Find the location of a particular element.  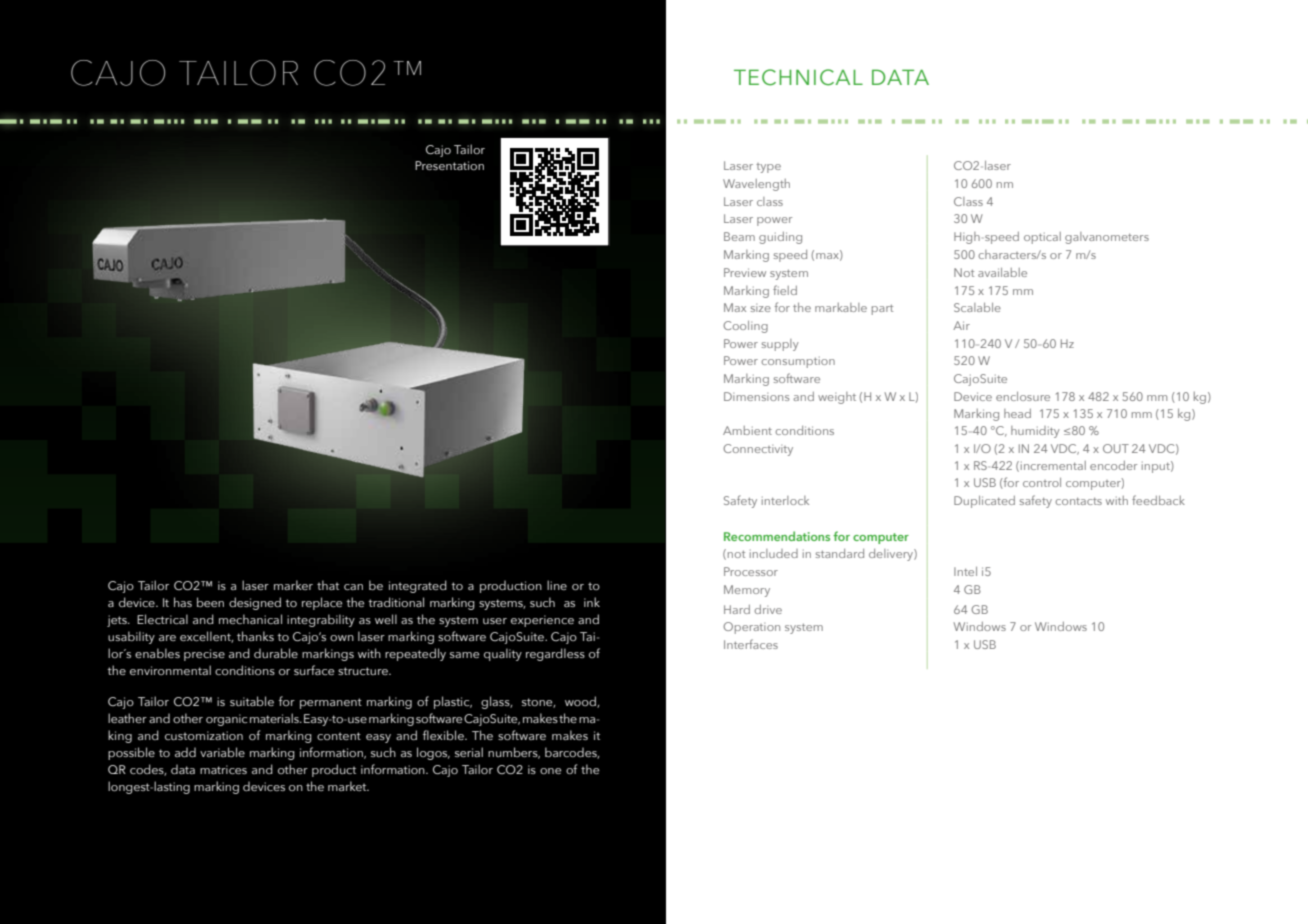

enclosure is located at coordinates (1023, 396).
